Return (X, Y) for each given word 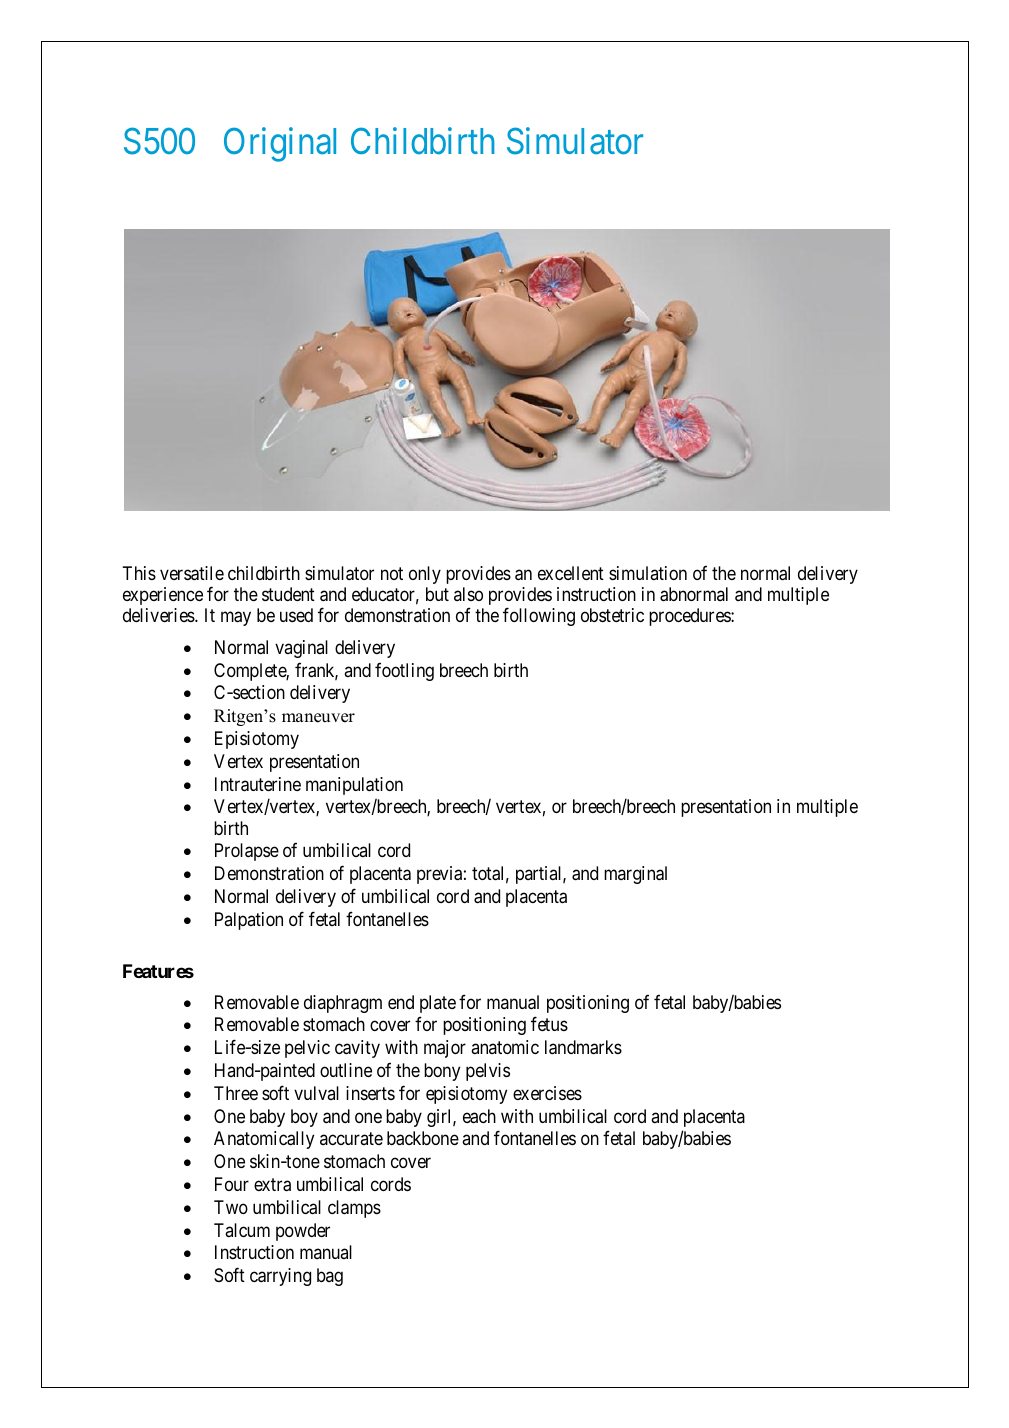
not (392, 573)
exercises (547, 1093)
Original (280, 144)
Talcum (242, 1230)
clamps (354, 1209)
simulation (648, 573)
